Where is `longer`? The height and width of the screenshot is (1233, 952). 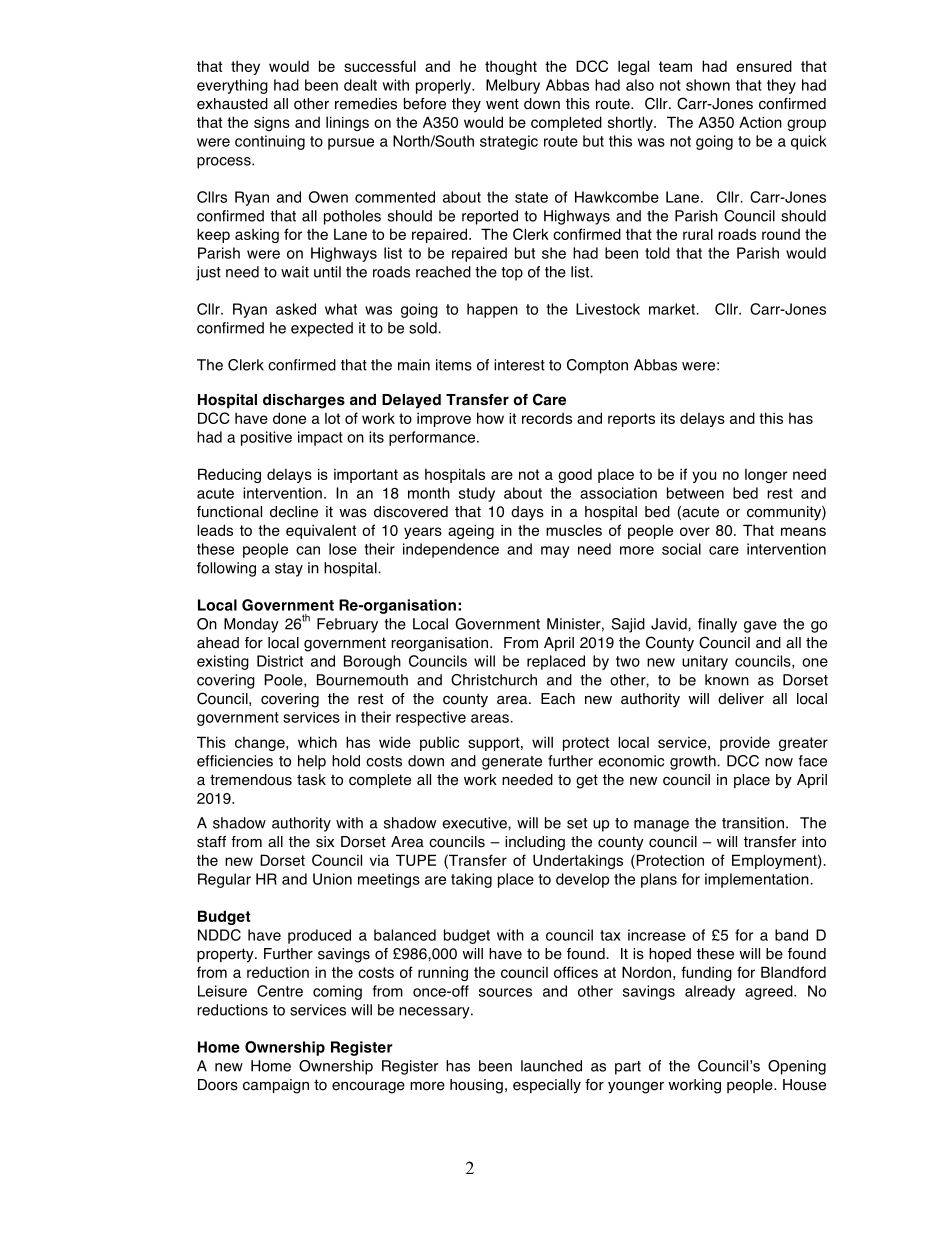
longer is located at coordinates (766, 476).
